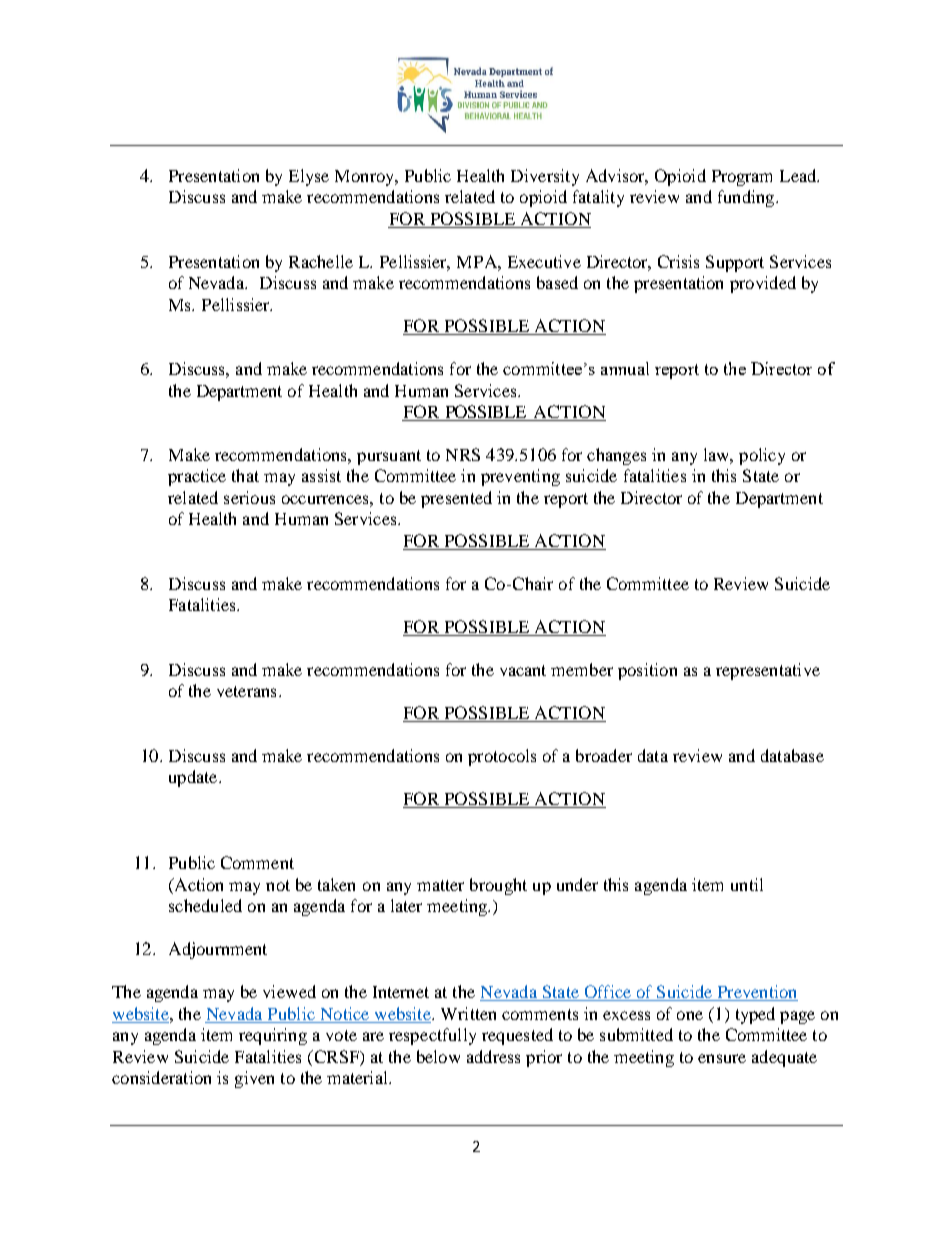 The width and height of the screenshot is (952, 1233). Describe the element at coordinates (523, 670) in the screenshot. I see `vacant` at that location.
